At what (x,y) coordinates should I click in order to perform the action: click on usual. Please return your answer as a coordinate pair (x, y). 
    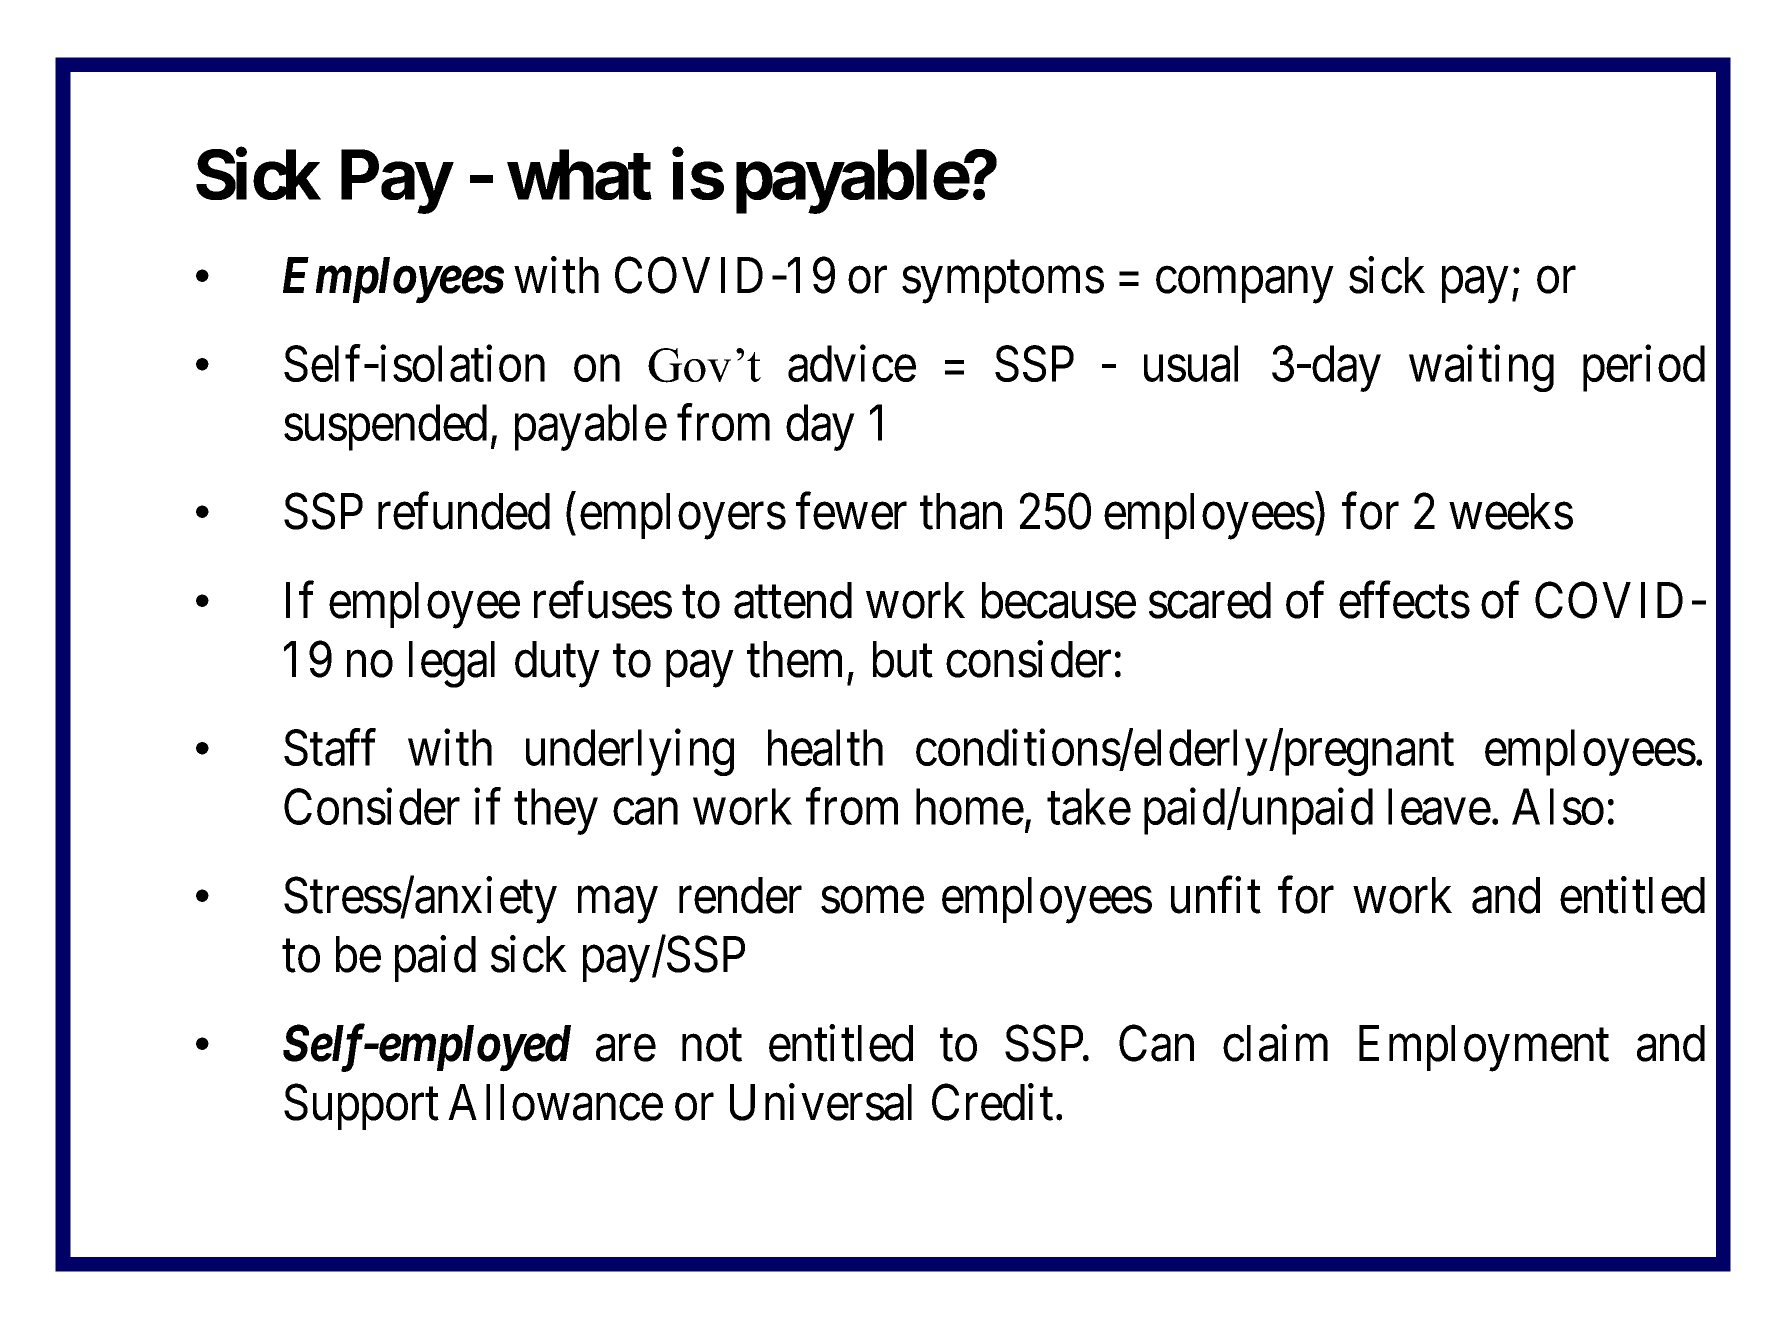
    Looking at the image, I should click on (1191, 364).
